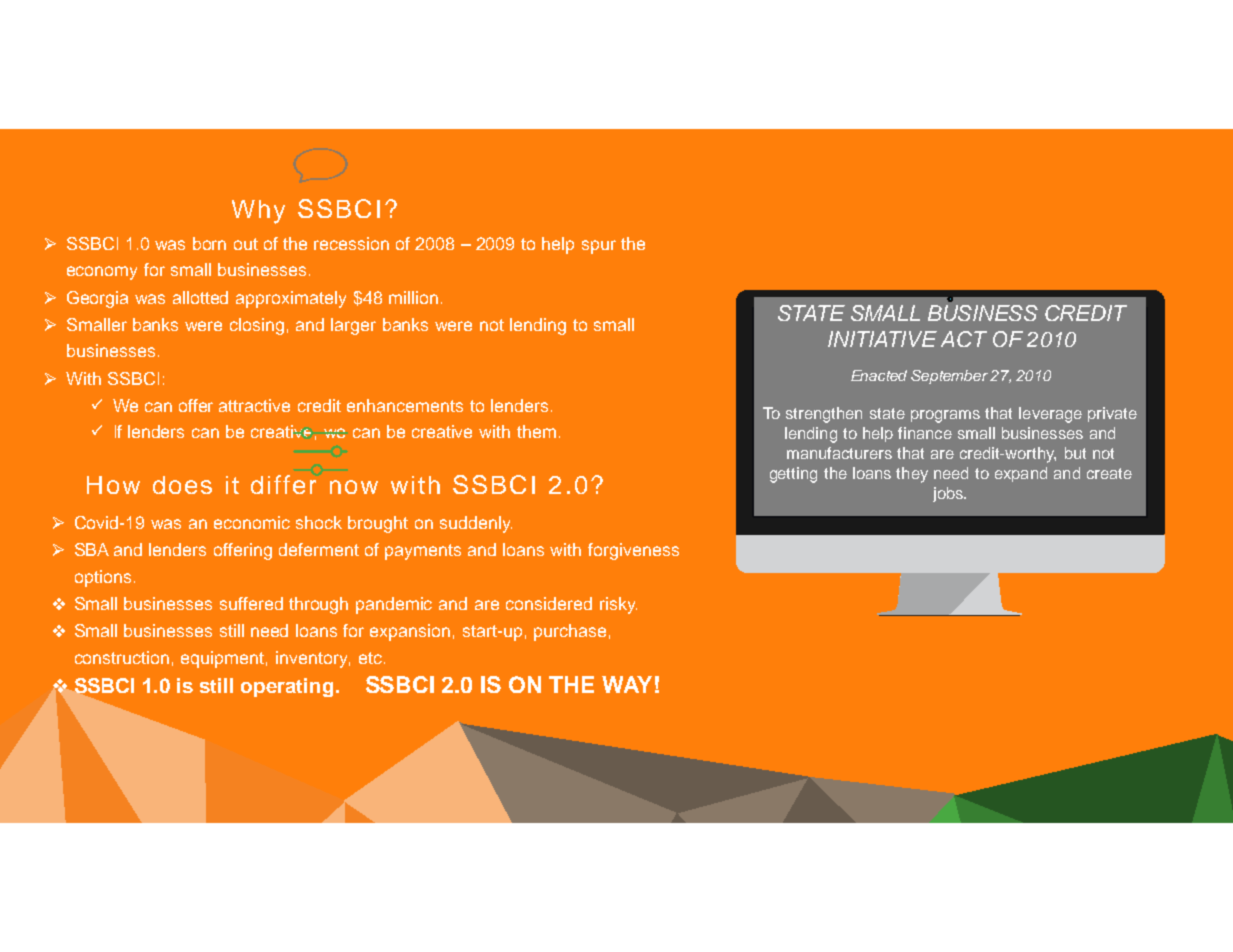 The width and height of the screenshot is (1233, 952). Describe the element at coordinates (252, 522) in the screenshot. I see `economic` at that location.
